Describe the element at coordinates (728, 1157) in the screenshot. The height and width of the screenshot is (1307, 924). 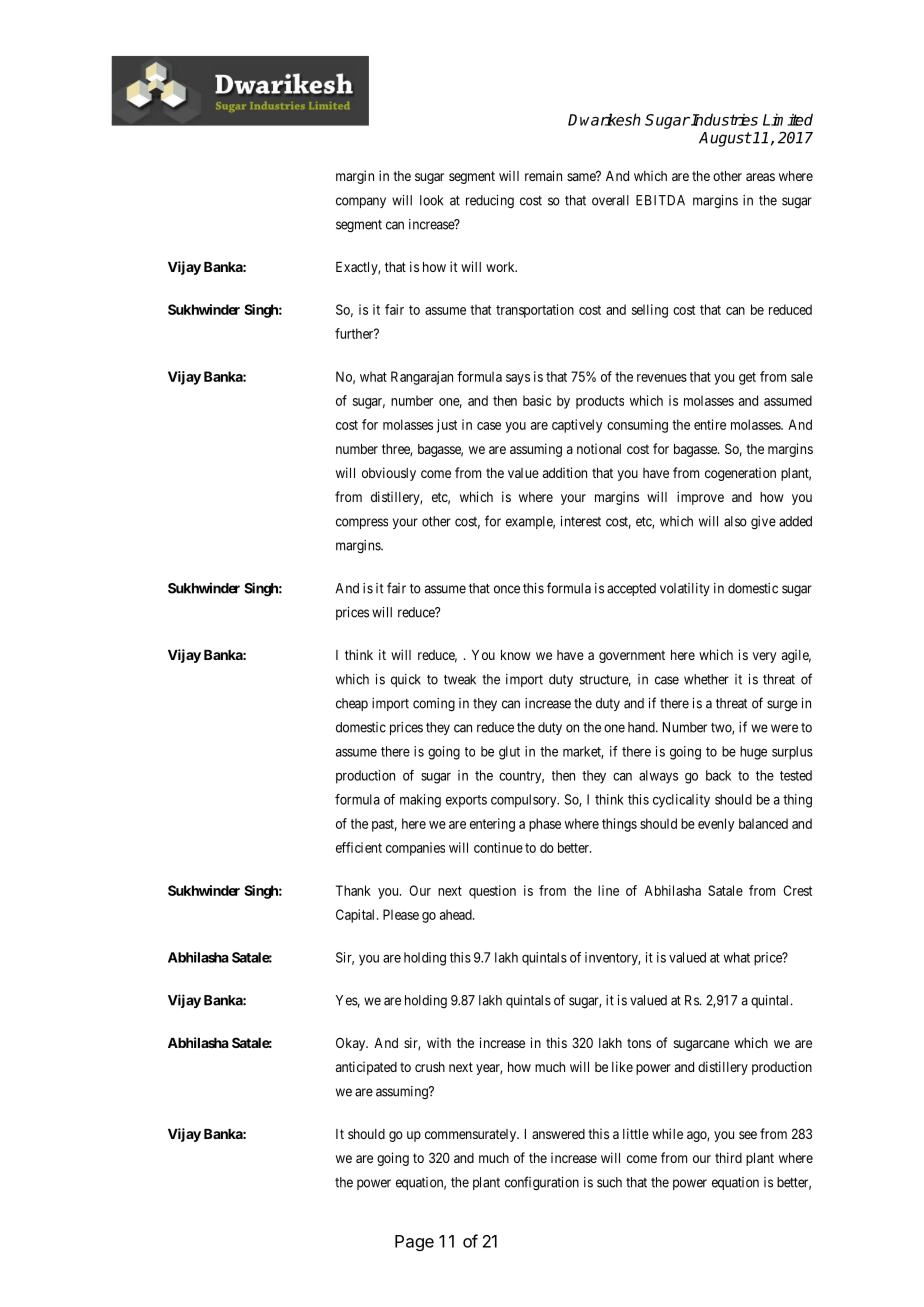
I see `third` at that location.
